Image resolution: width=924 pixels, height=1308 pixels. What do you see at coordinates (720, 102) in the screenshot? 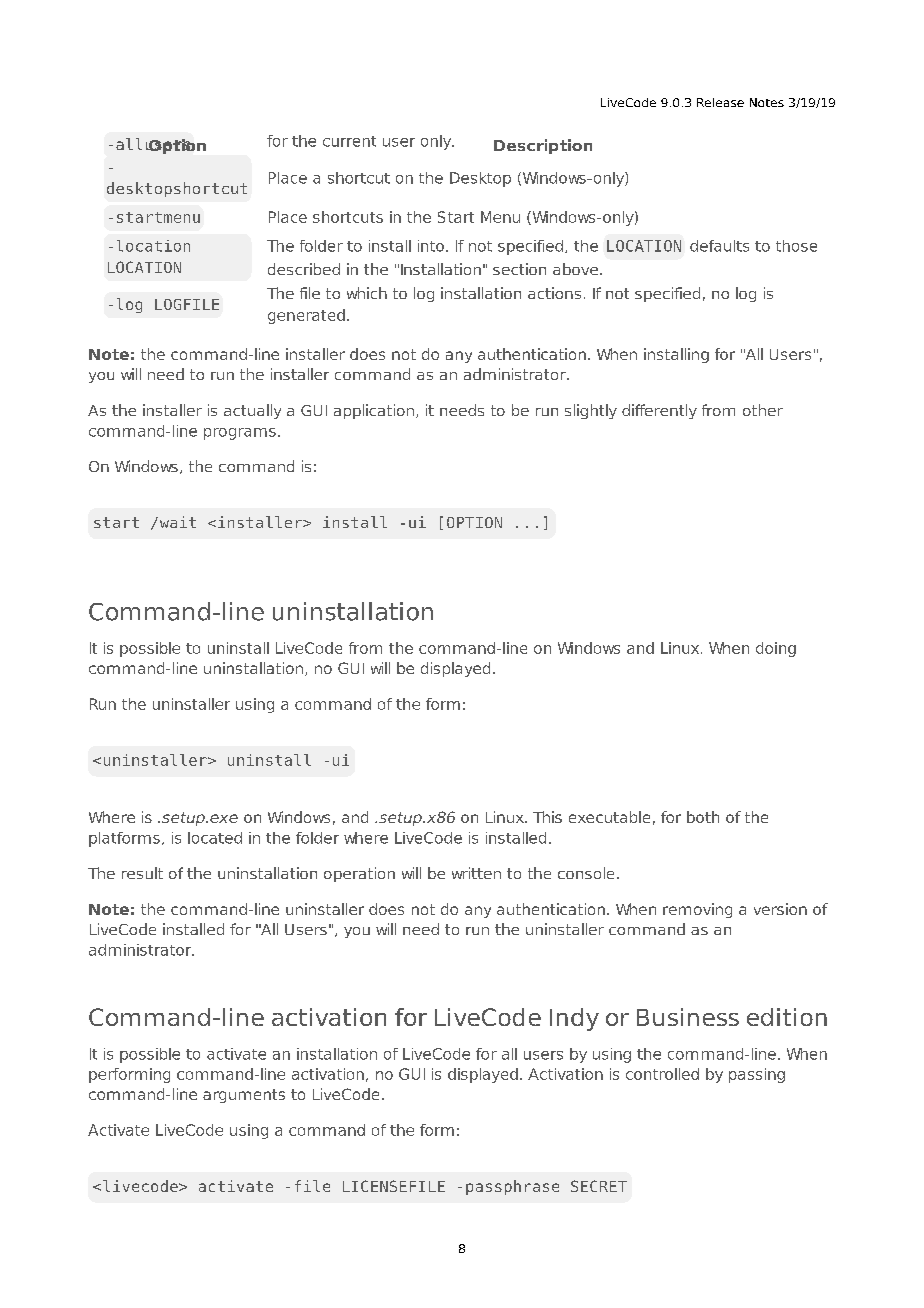
I see `Release` at bounding box center [720, 102].
